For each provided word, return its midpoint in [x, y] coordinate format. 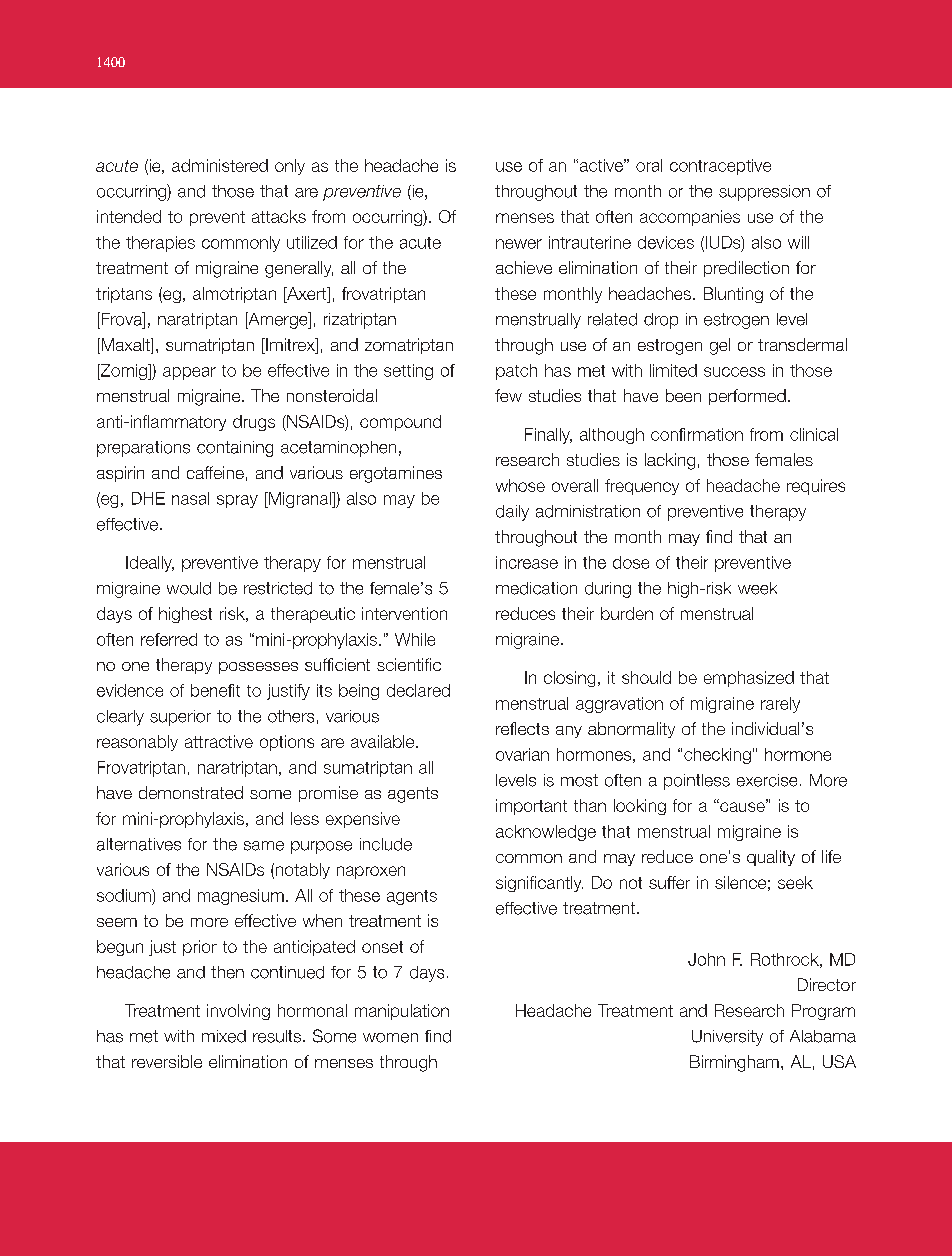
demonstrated [191, 792]
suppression [764, 193]
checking [717, 756]
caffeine [215, 472]
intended [129, 216]
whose [520, 485]
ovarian [522, 754]
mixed [224, 1036]
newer [519, 244]
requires [816, 487]
